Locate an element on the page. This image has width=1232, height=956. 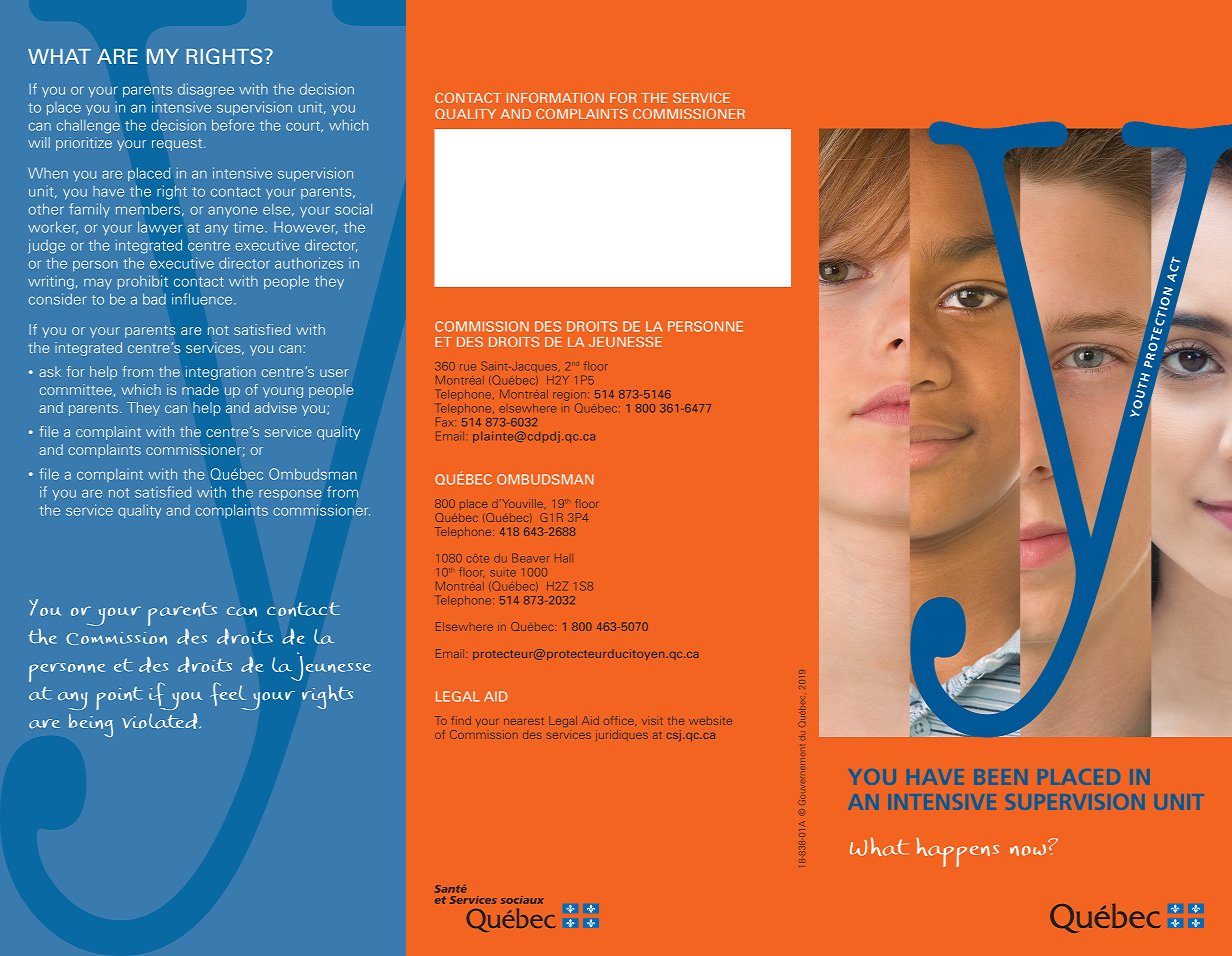
INFORMATION is located at coordinates (555, 98).
